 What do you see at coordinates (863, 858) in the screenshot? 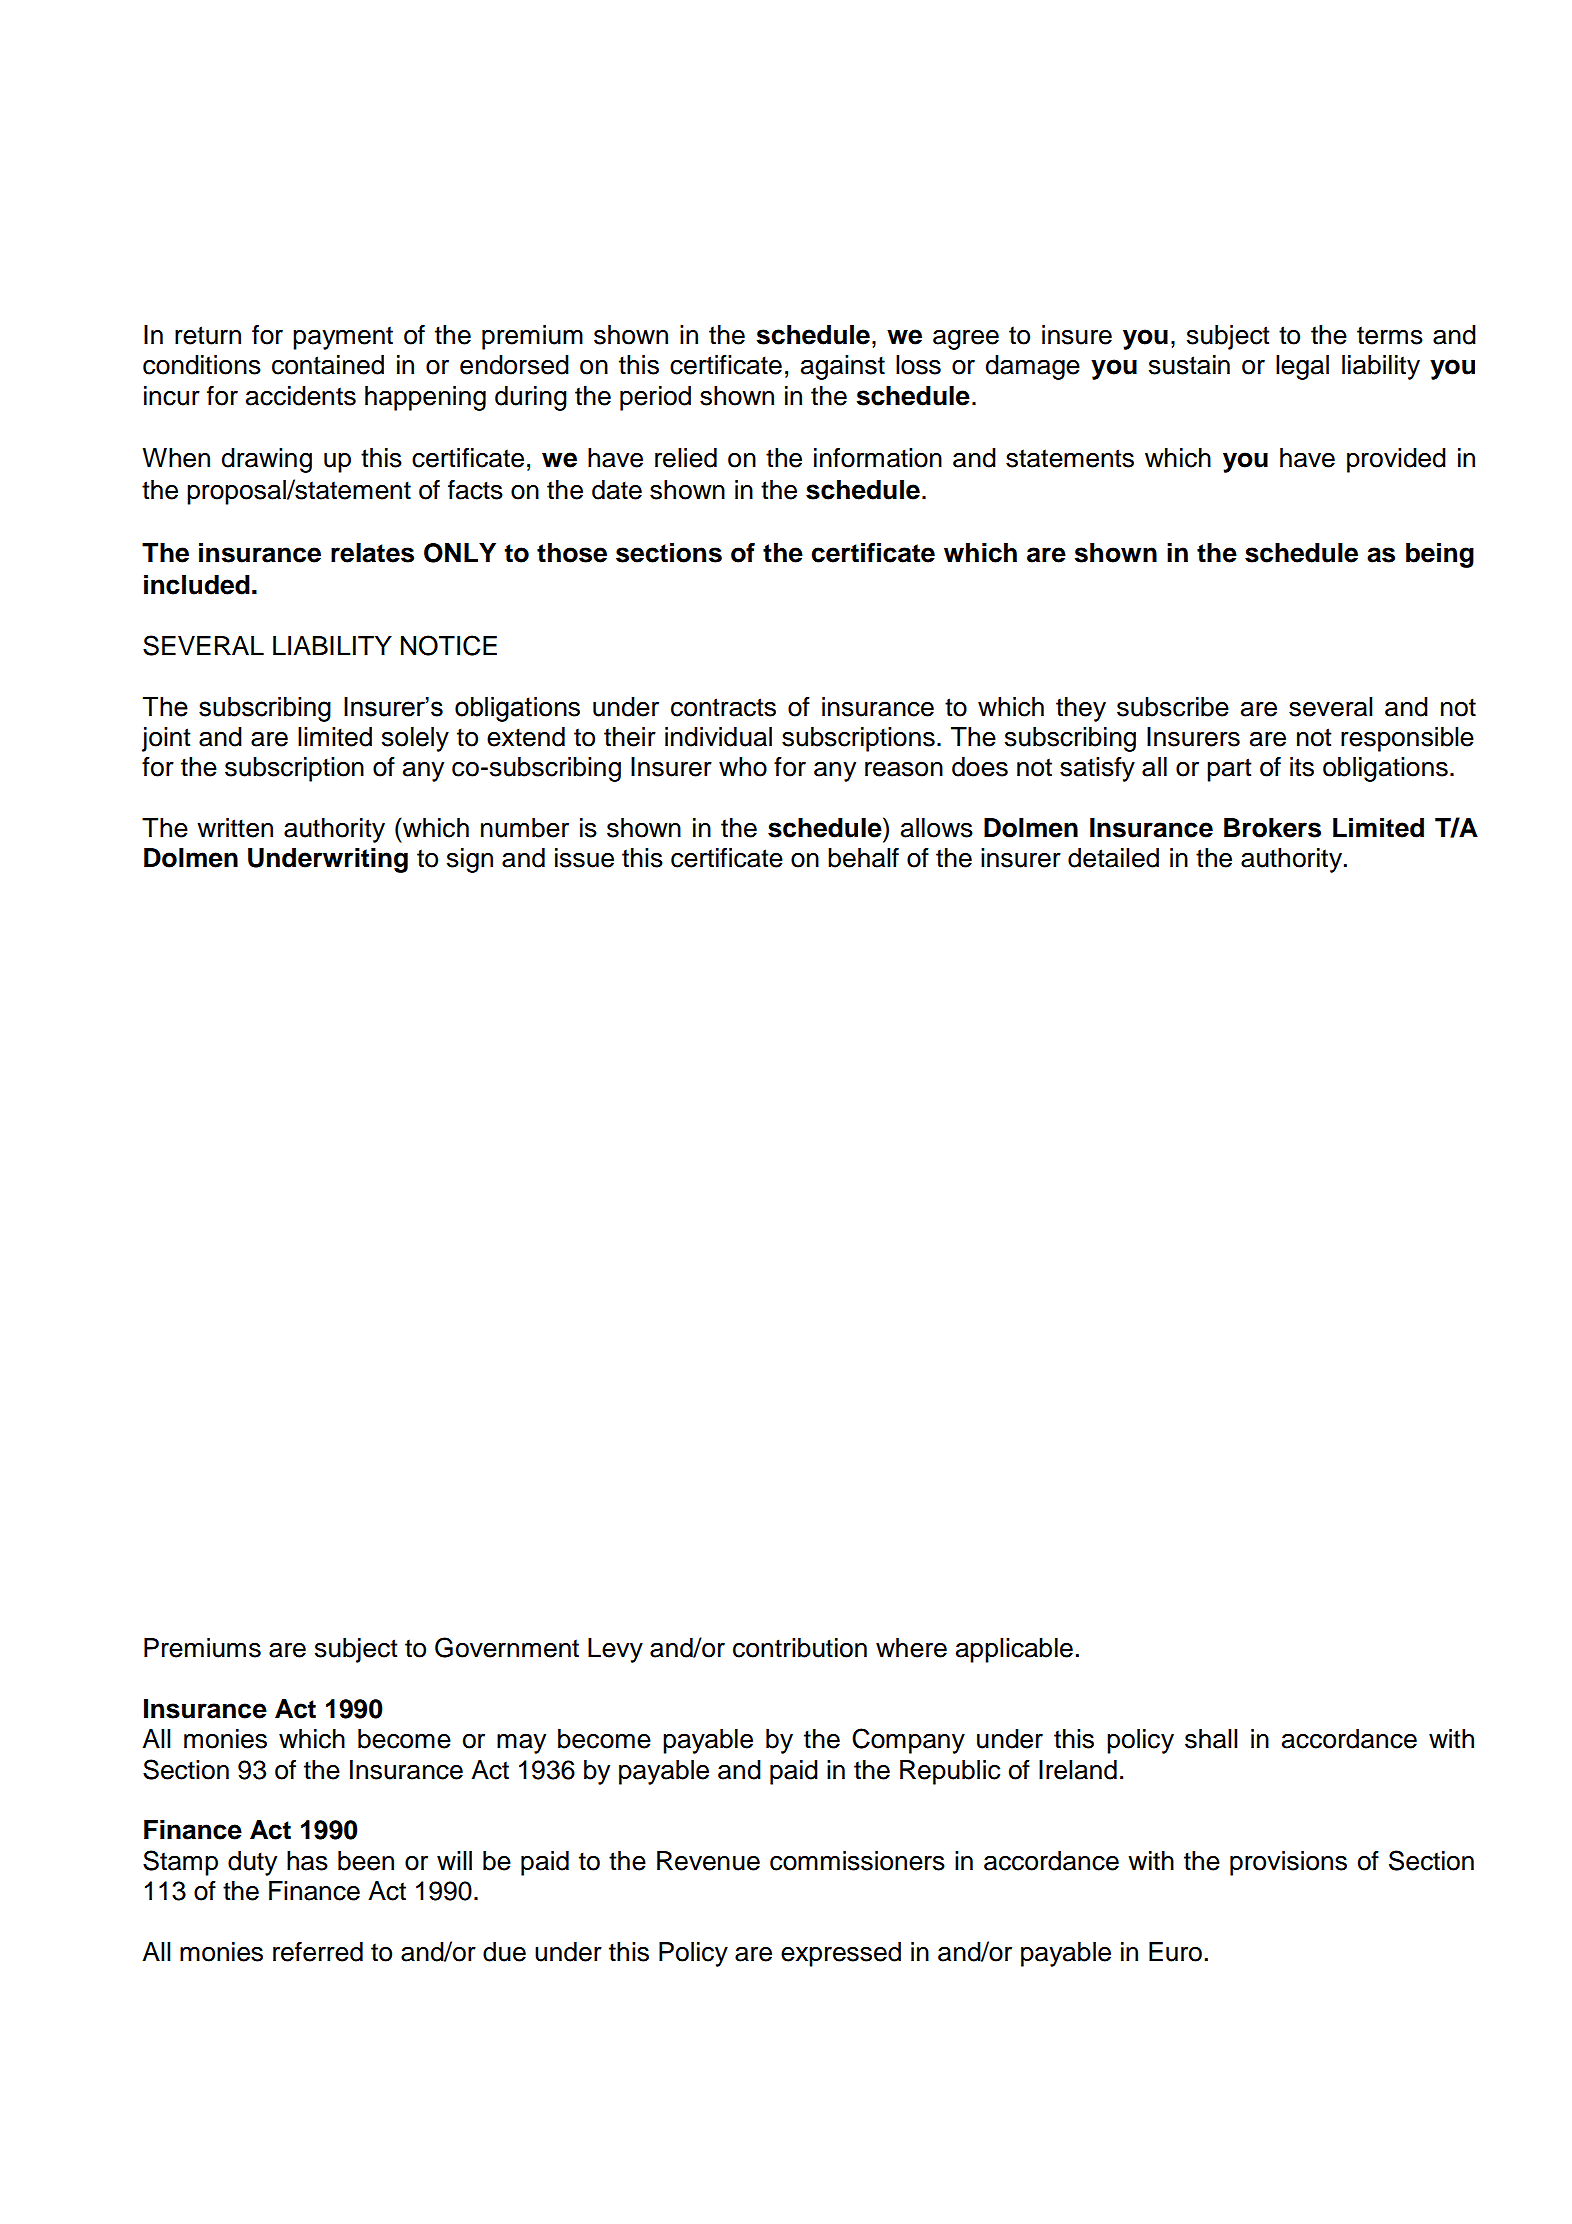
I see `behalf` at bounding box center [863, 858].
